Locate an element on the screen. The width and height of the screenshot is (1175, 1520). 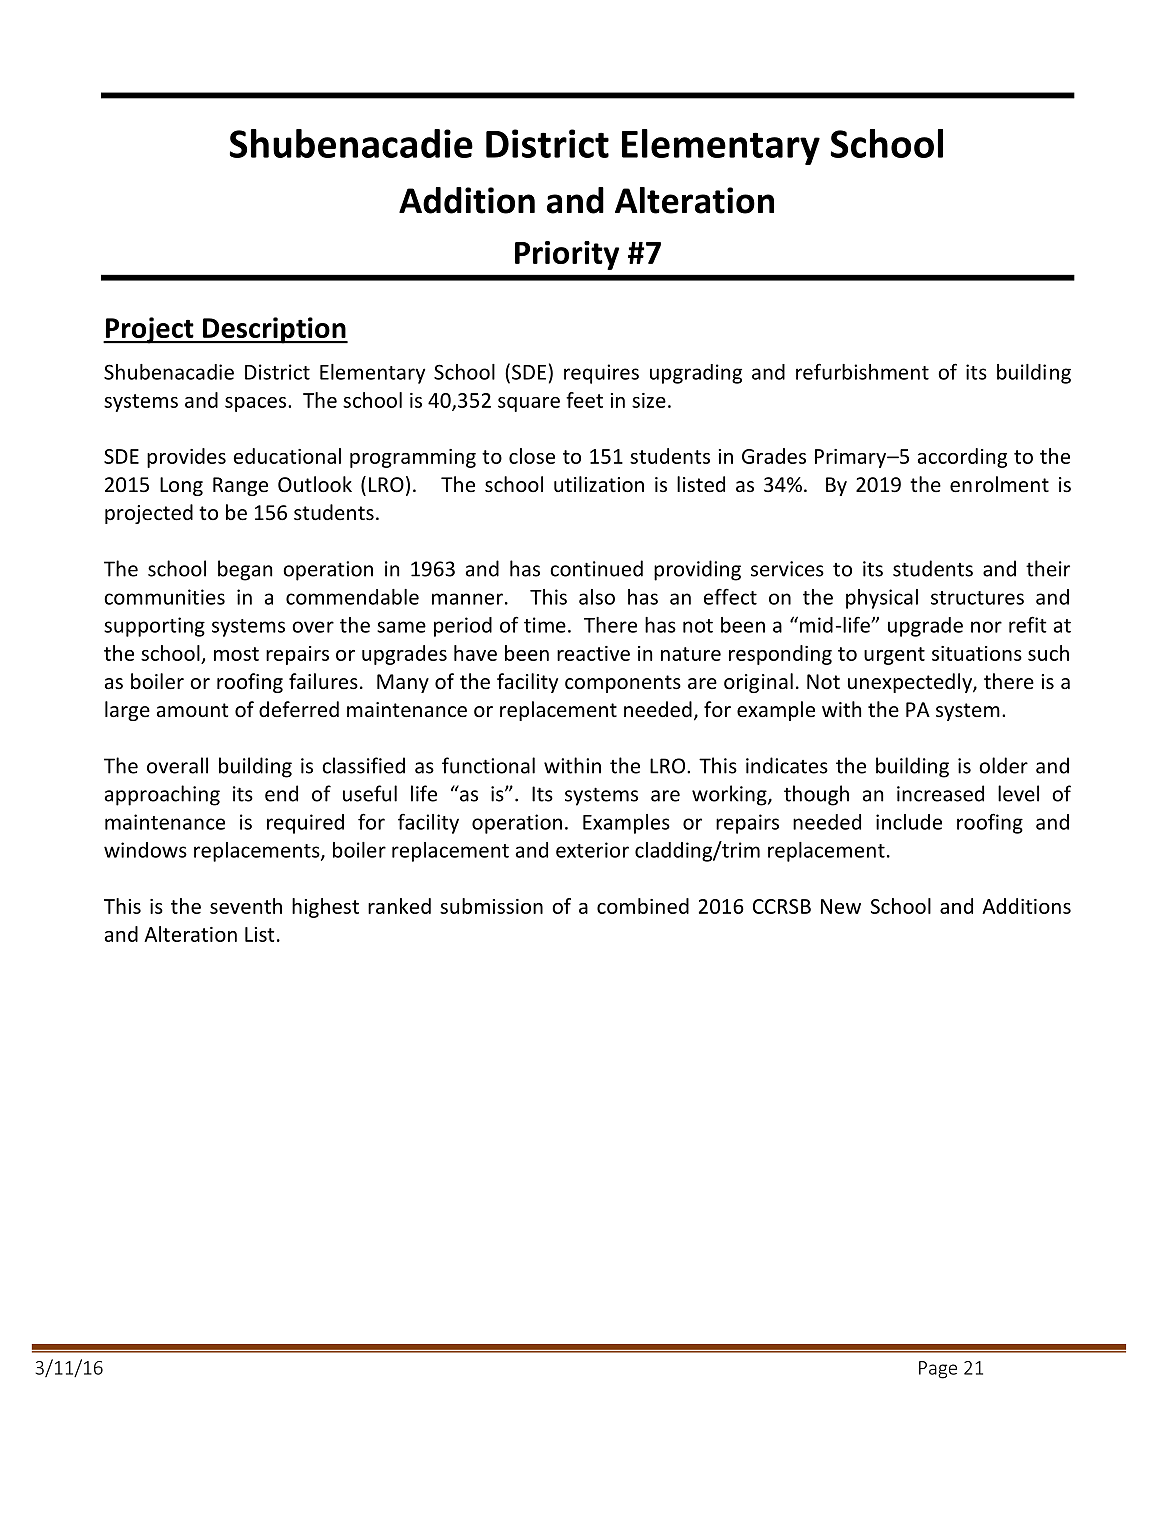
most is located at coordinates (236, 654).
